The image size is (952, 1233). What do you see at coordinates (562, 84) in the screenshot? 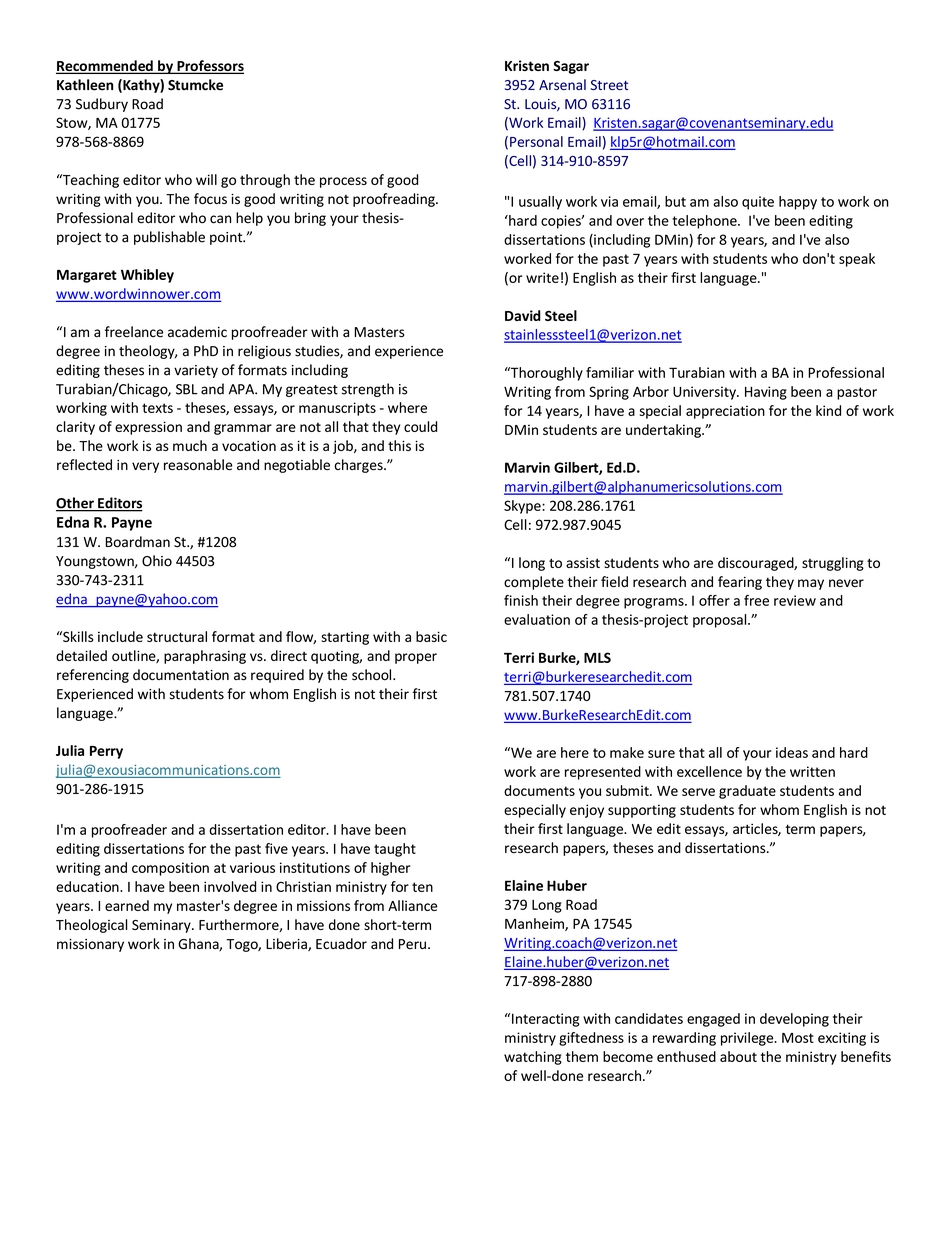
I see `Arsenal` at bounding box center [562, 84].
